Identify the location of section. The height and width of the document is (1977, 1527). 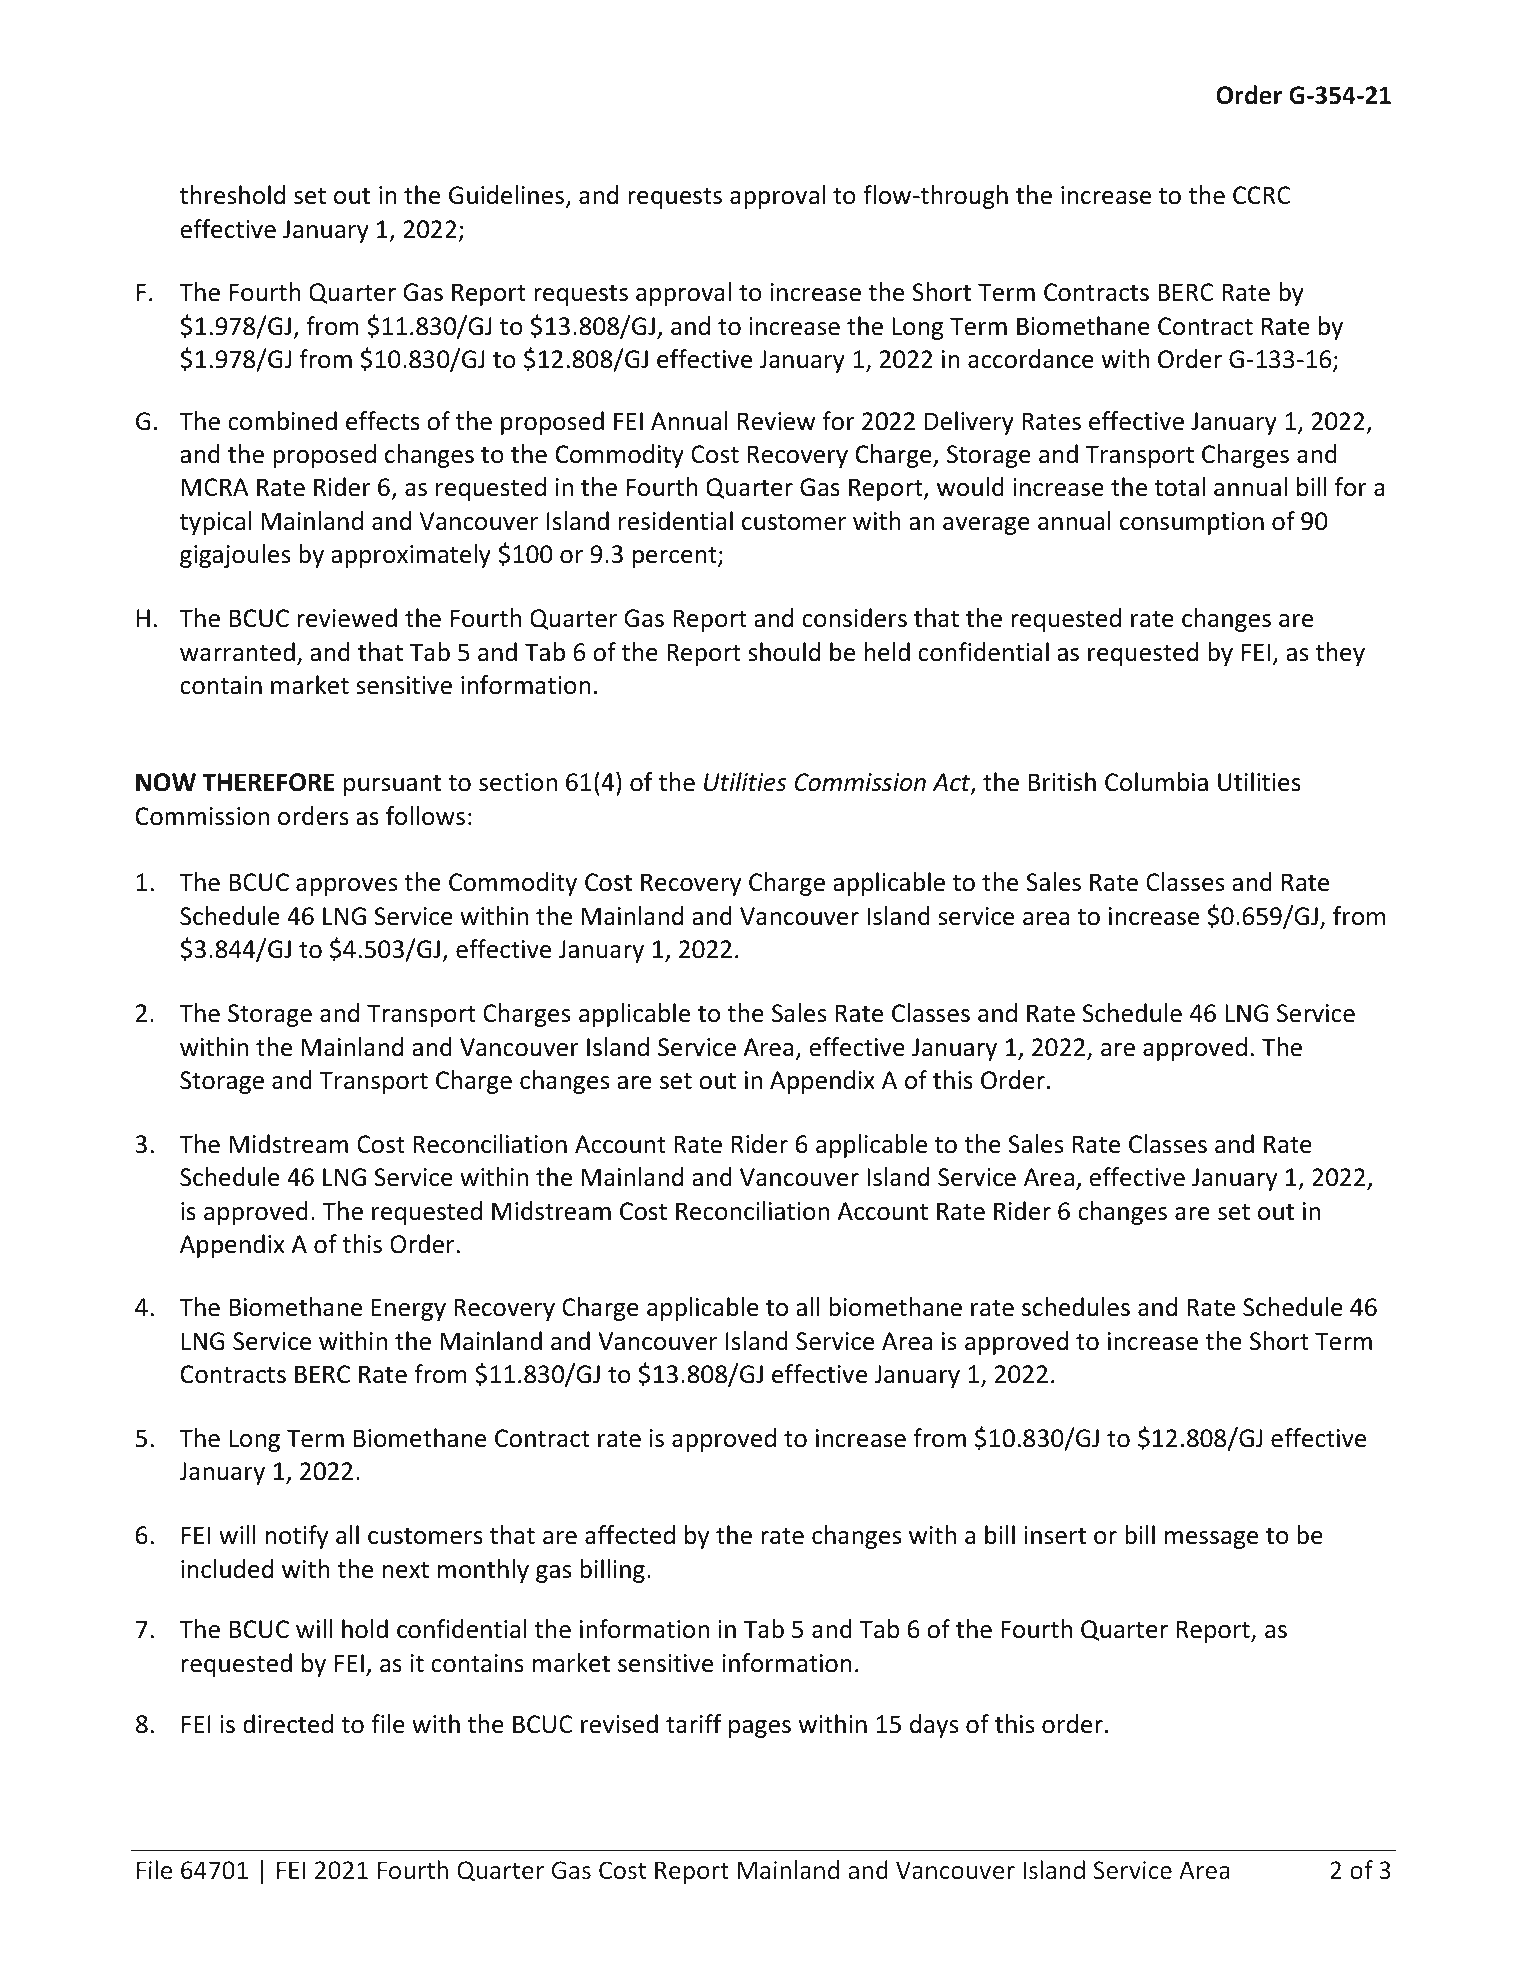
(518, 782).
